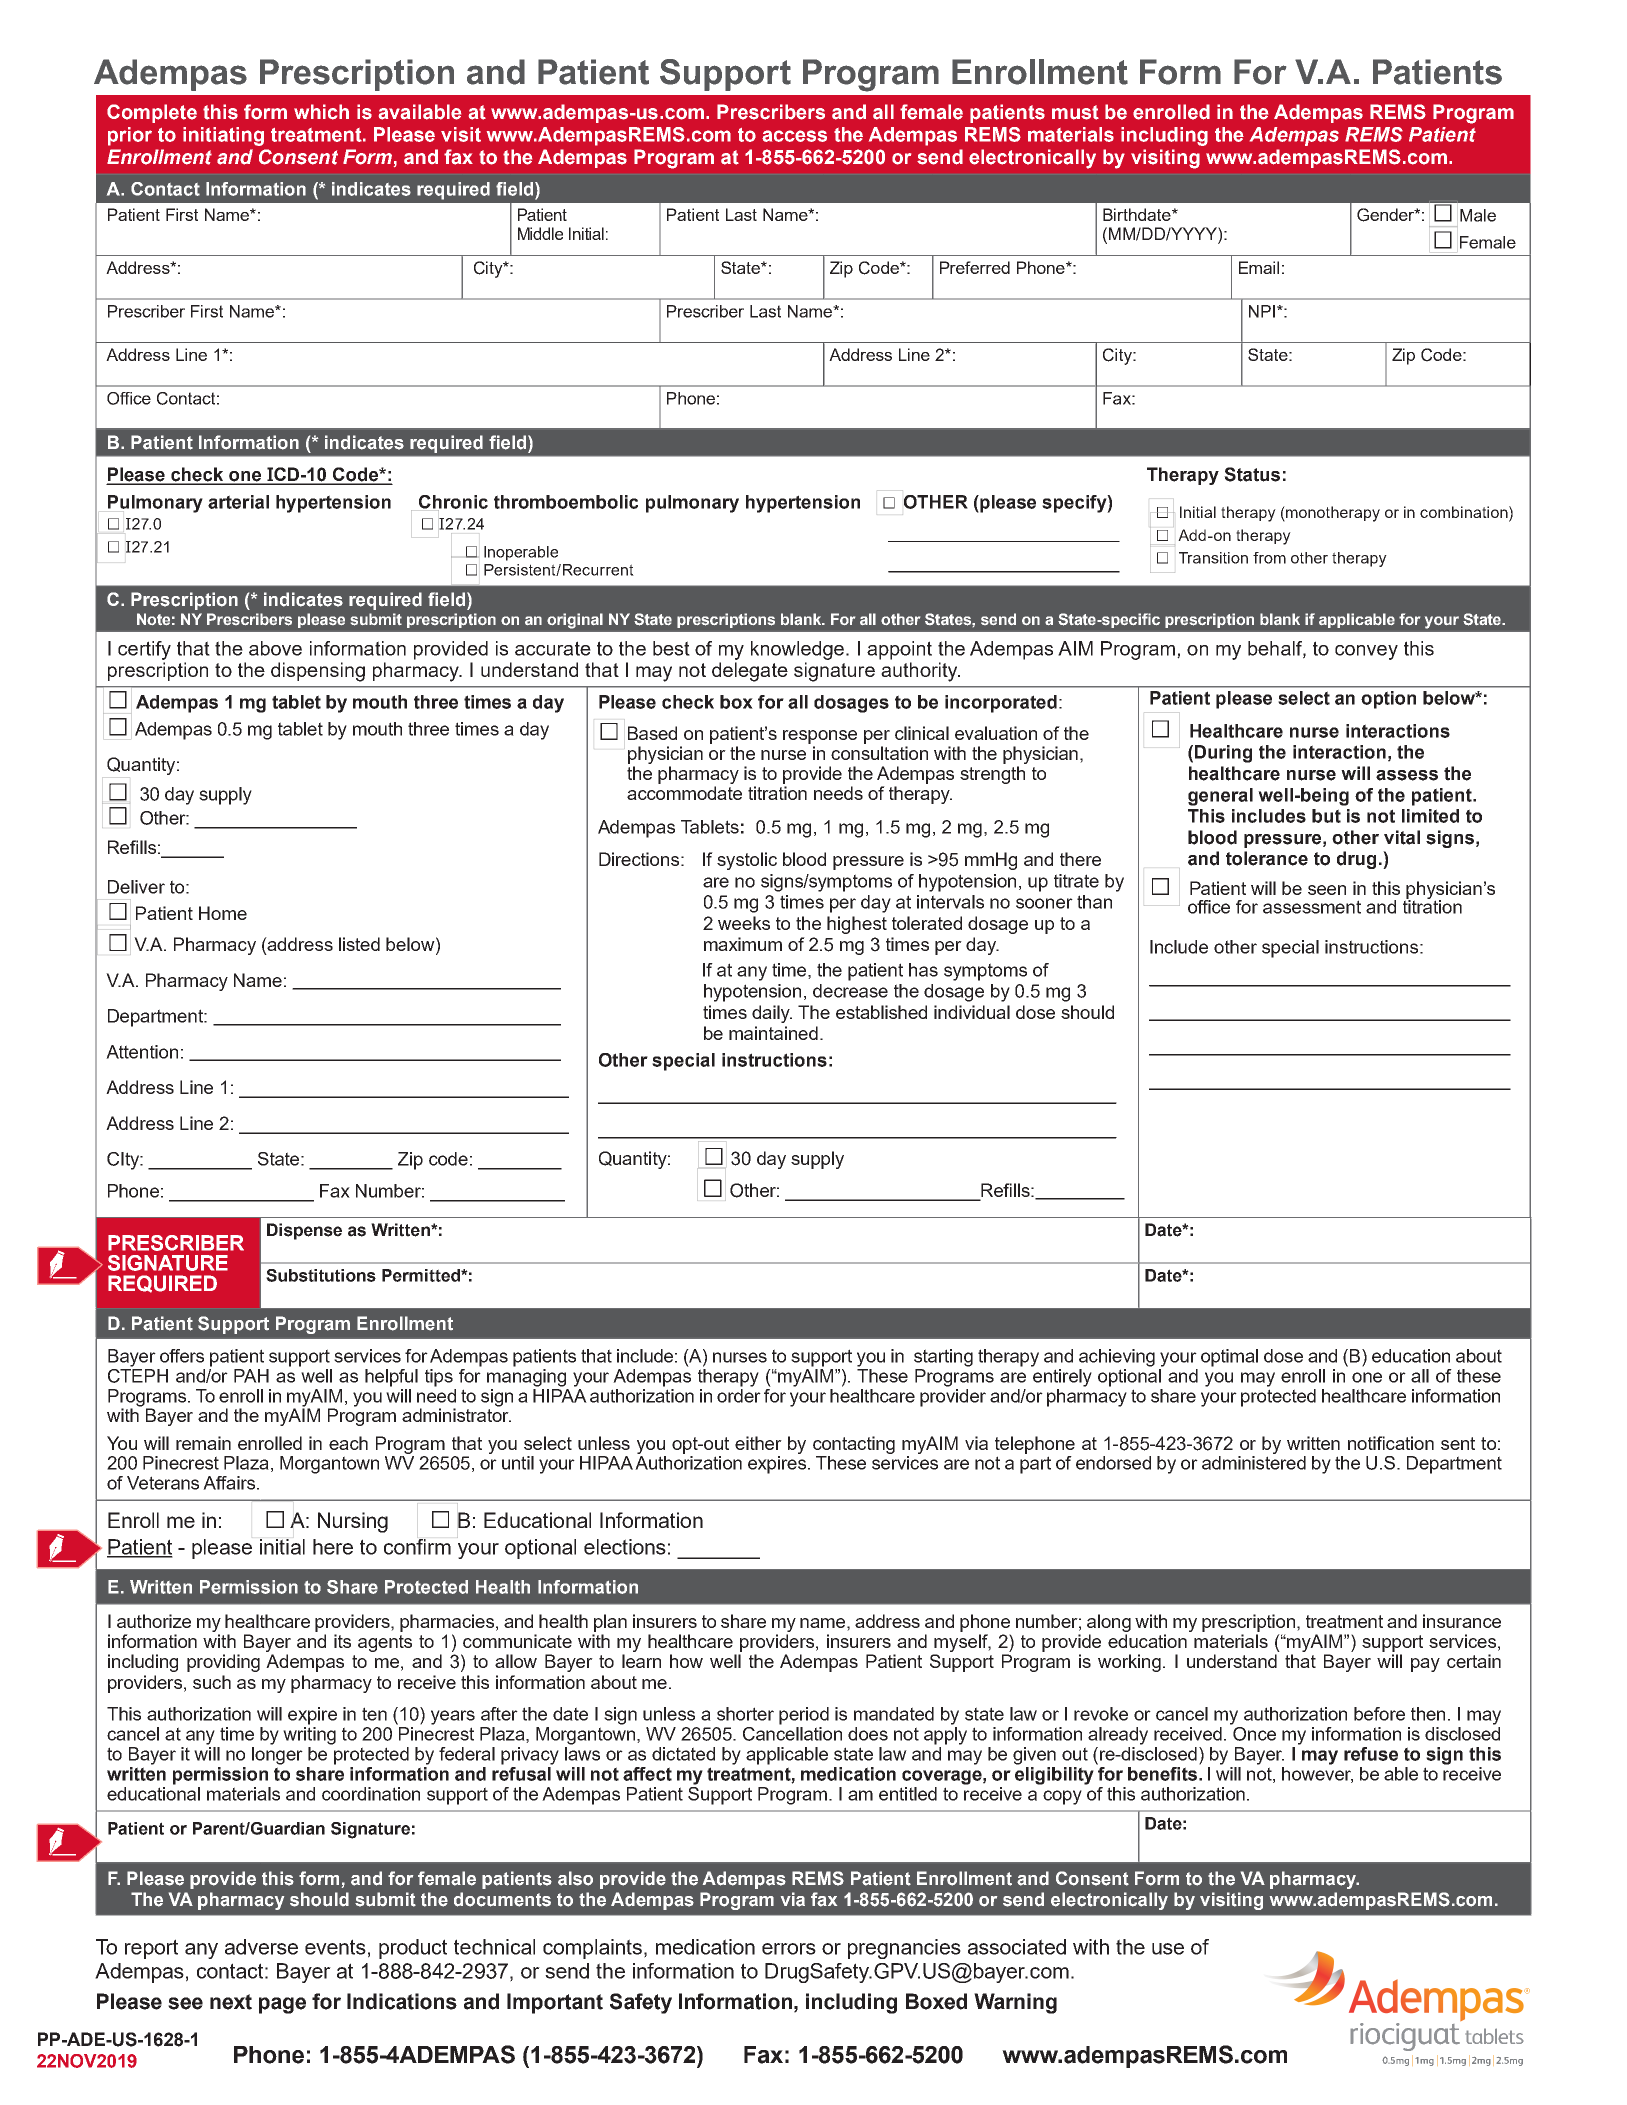 This page has width=1627, height=2105. What do you see at coordinates (251, 1376) in the page?
I see `PAH` at bounding box center [251, 1376].
